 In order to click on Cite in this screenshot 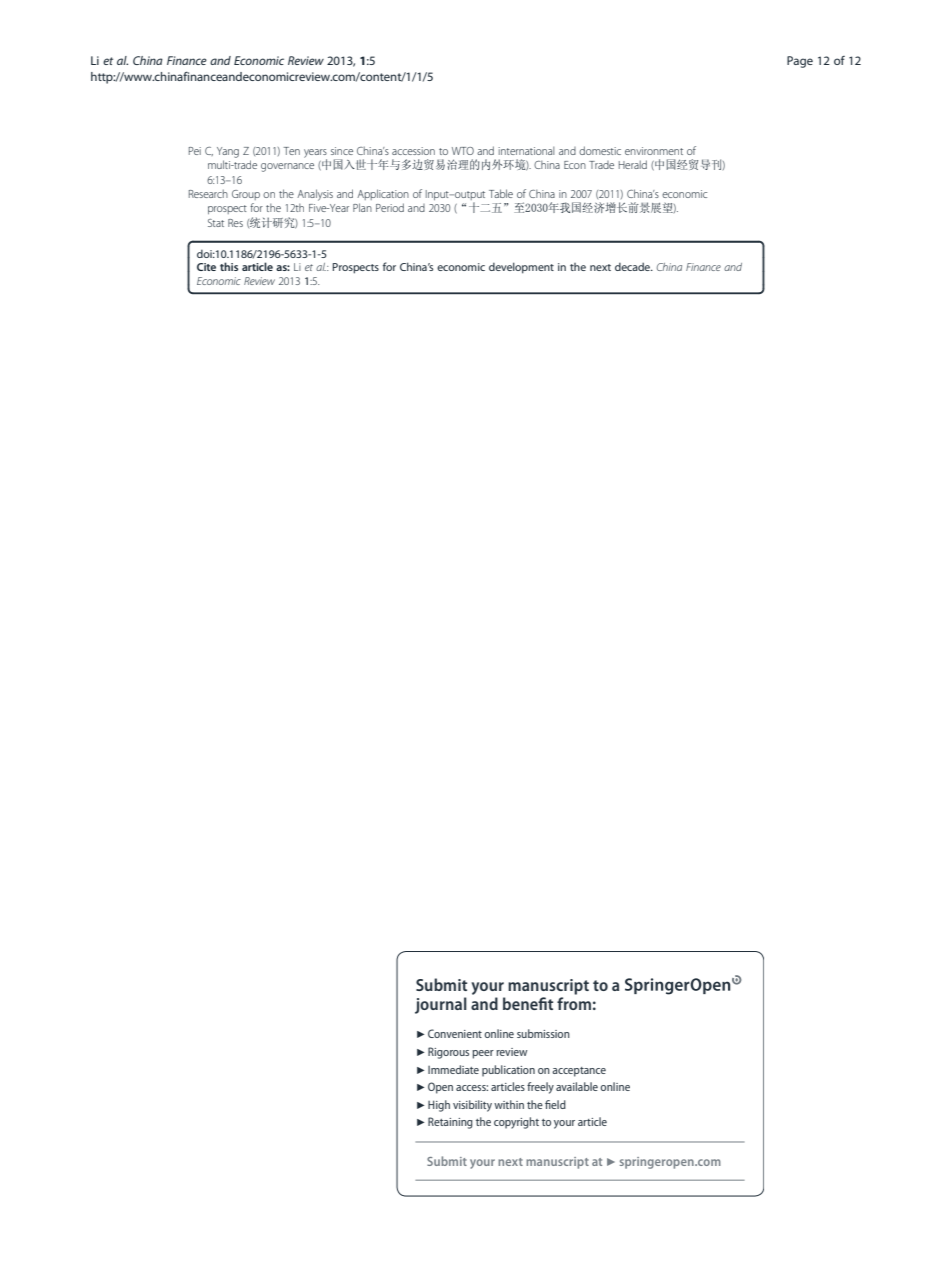, I will do `click(206, 267)`.
